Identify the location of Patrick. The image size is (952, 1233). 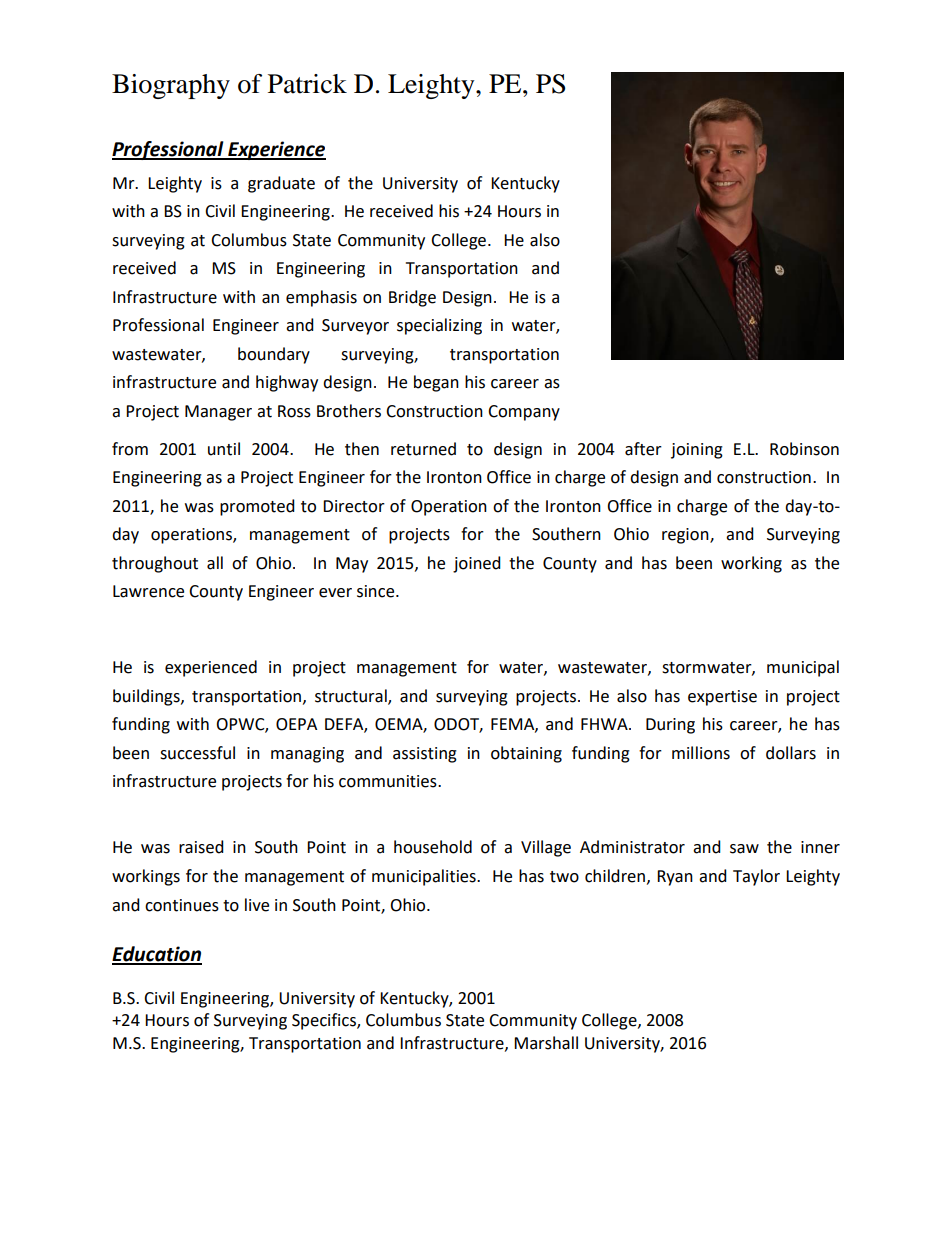
(307, 84).
